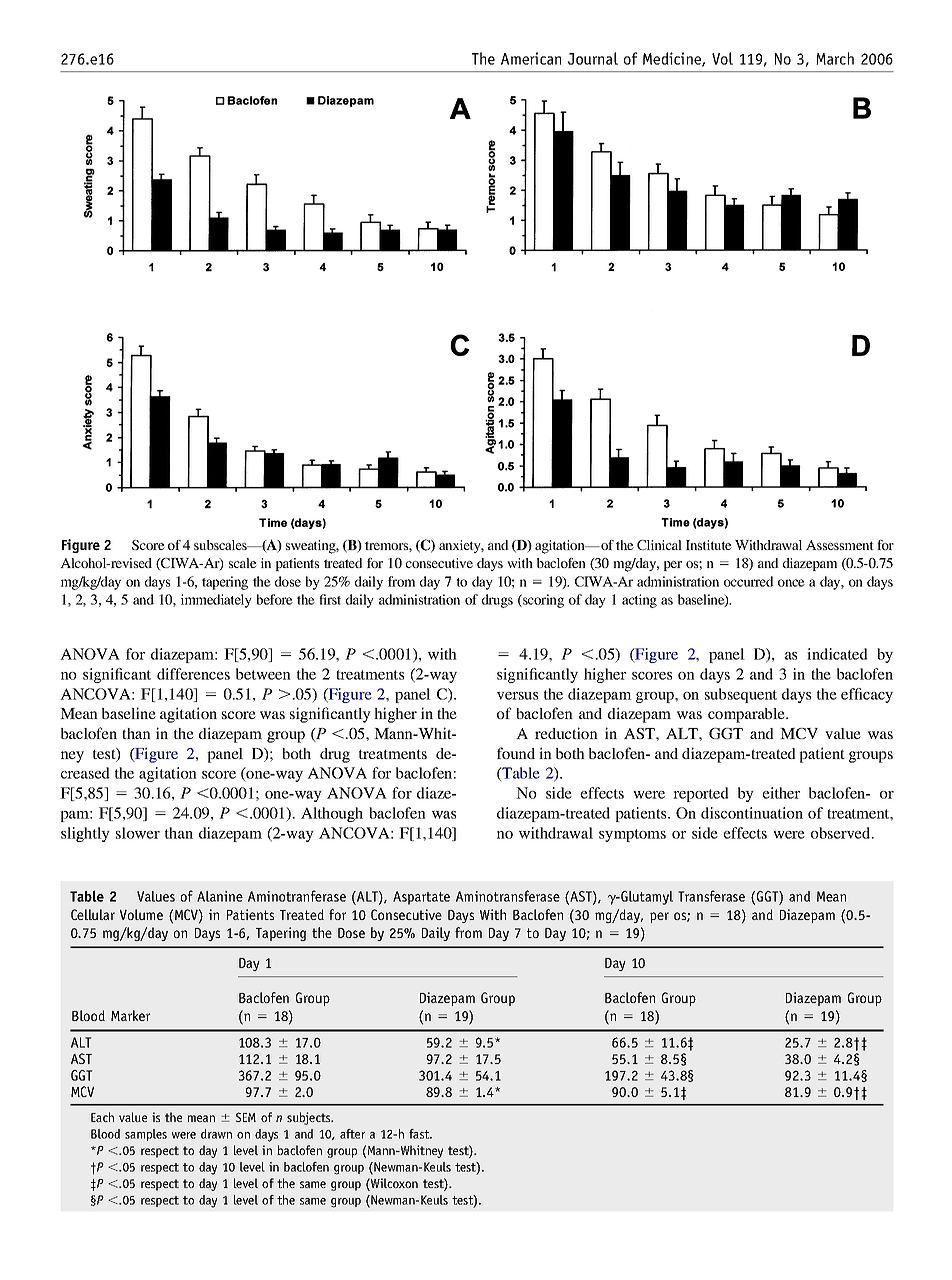 The width and height of the document is (952, 1280). What do you see at coordinates (593, 58) in the document?
I see `Journal` at bounding box center [593, 58].
